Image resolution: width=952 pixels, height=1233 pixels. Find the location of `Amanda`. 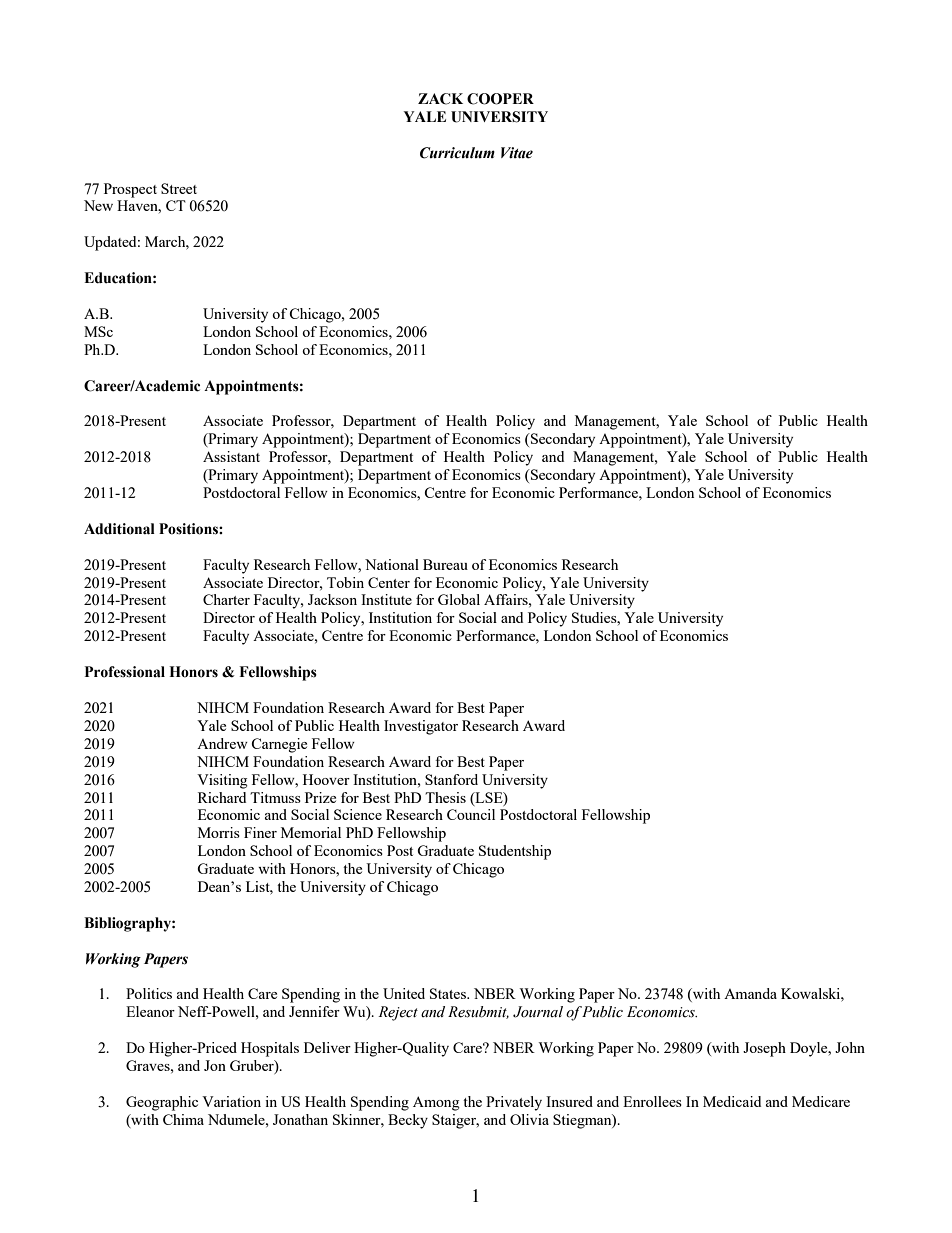

Amanda is located at coordinates (750, 993).
